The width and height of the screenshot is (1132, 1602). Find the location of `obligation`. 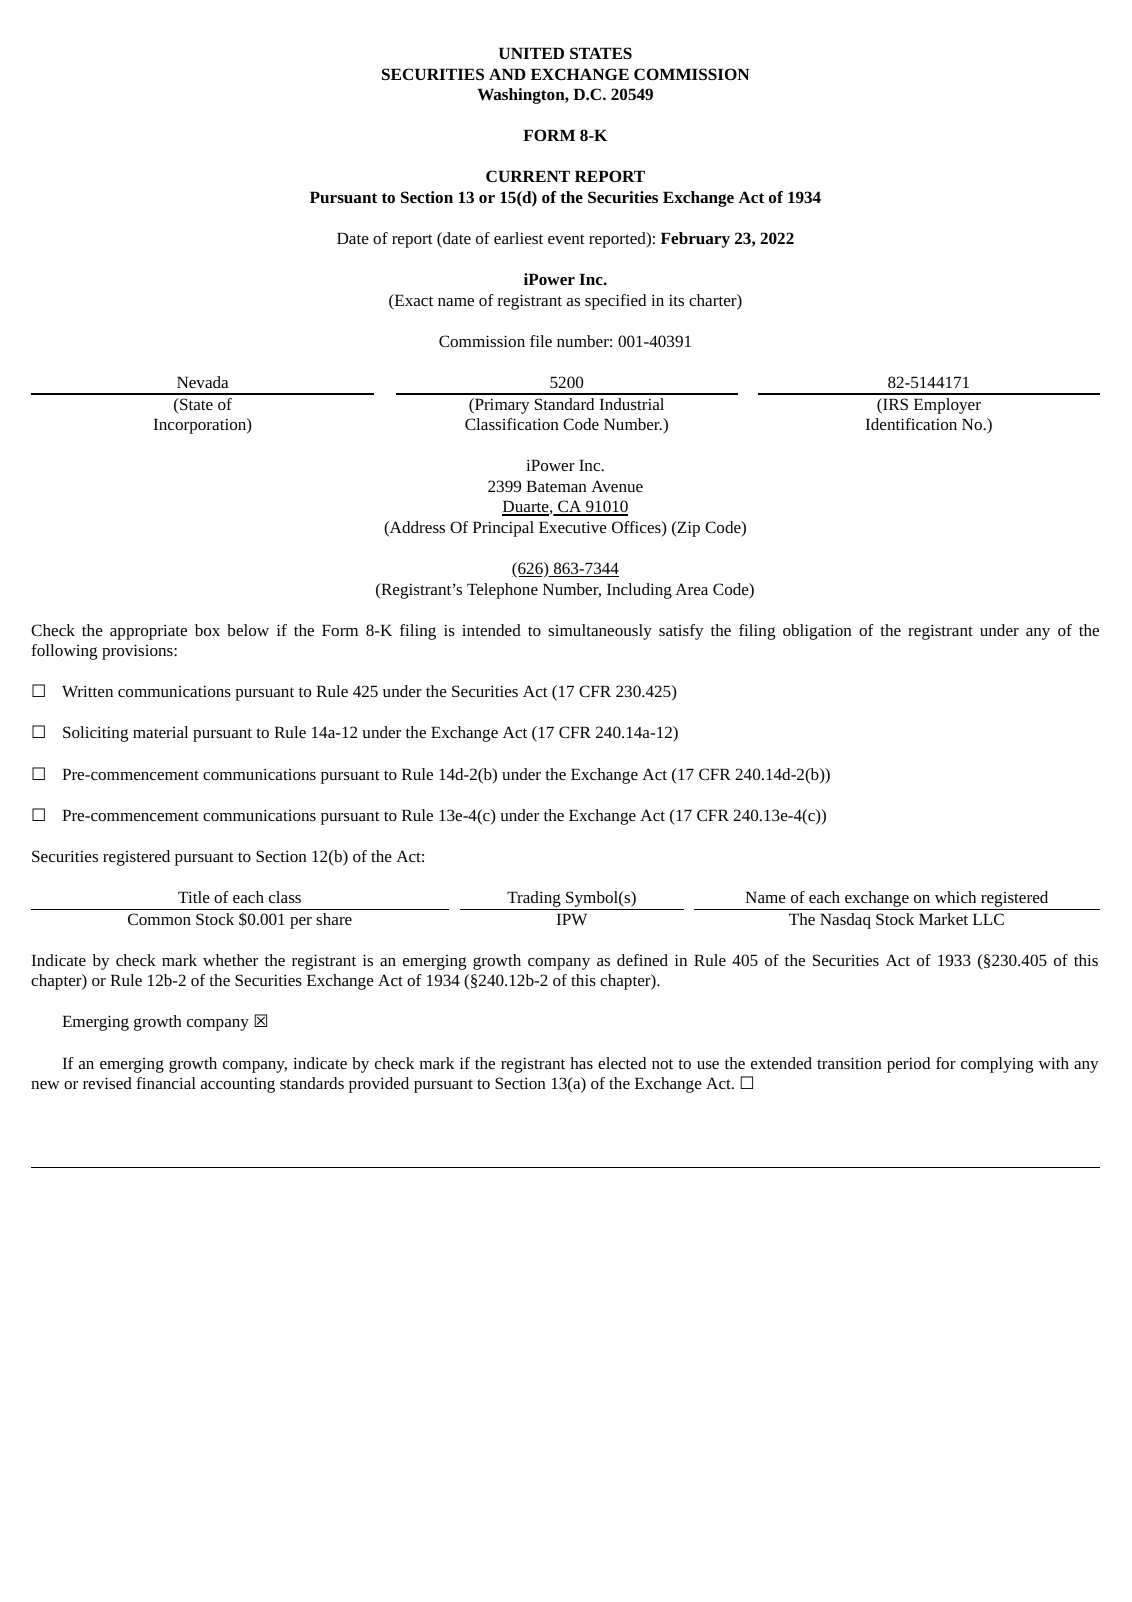

obligation is located at coordinates (817, 632).
